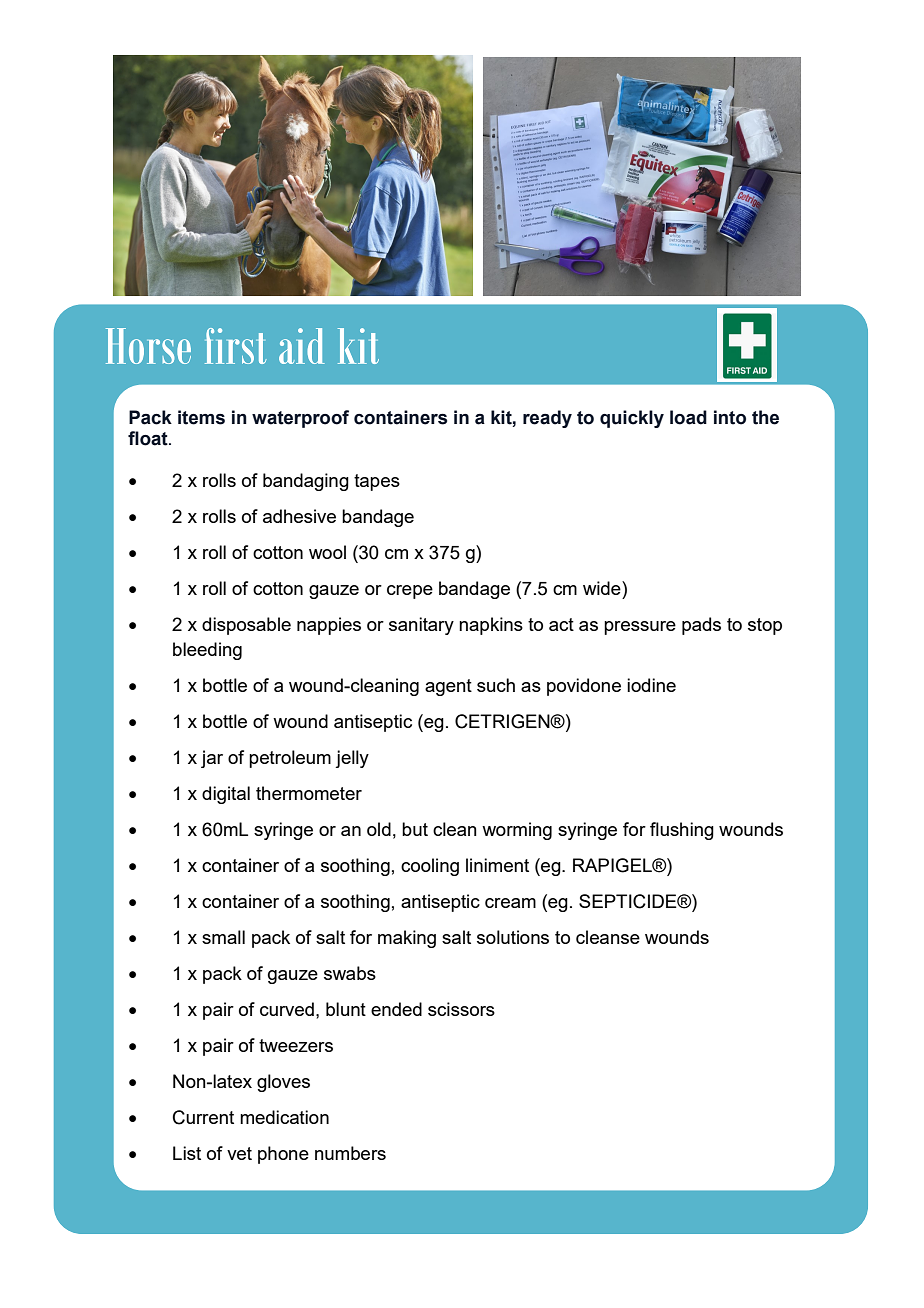  I want to click on jar, so click(212, 759).
